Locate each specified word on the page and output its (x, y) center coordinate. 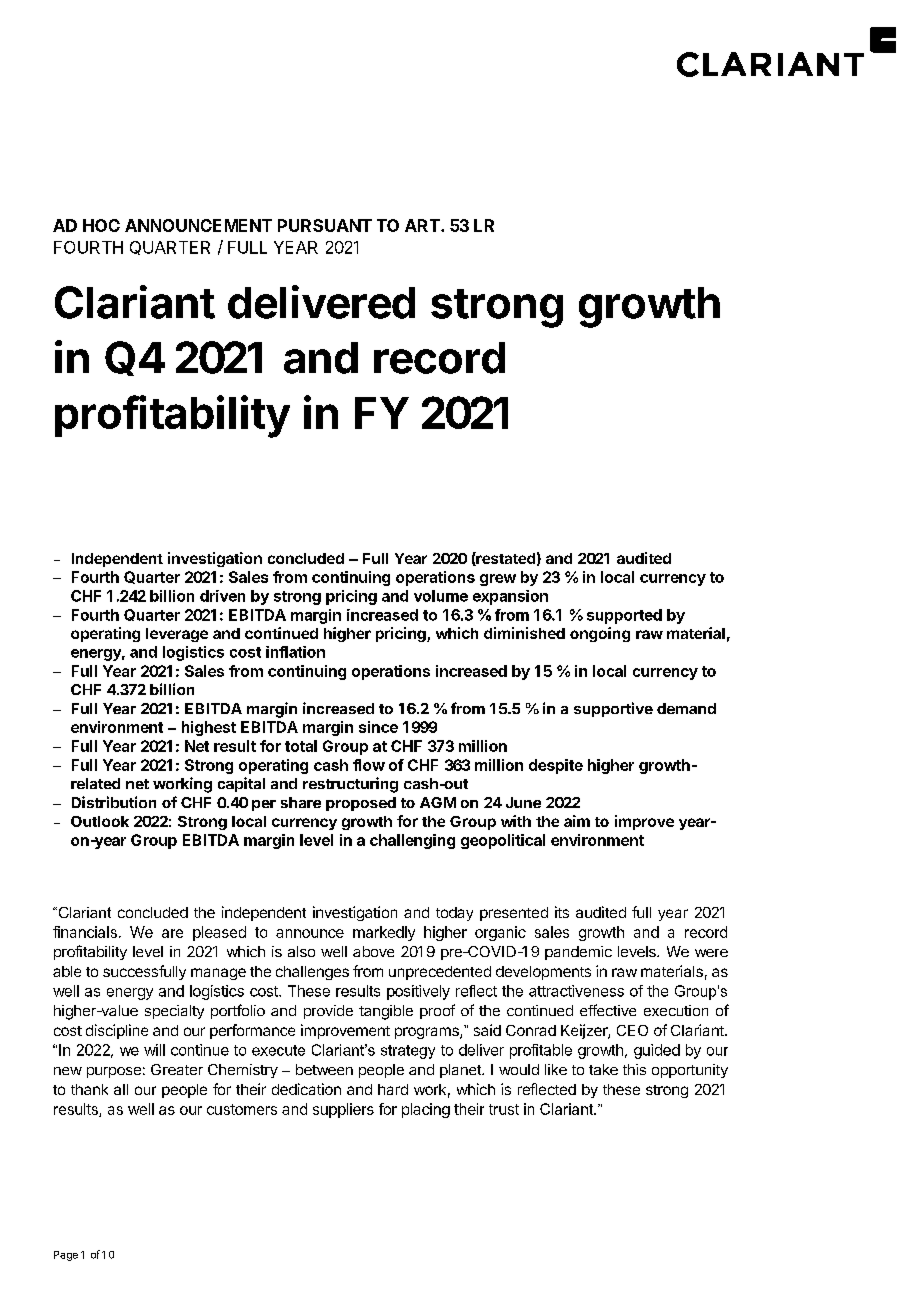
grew (498, 580)
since (378, 727)
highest (209, 728)
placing (426, 1110)
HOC (101, 225)
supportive (613, 709)
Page (66, 1256)
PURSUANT (325, 225)
